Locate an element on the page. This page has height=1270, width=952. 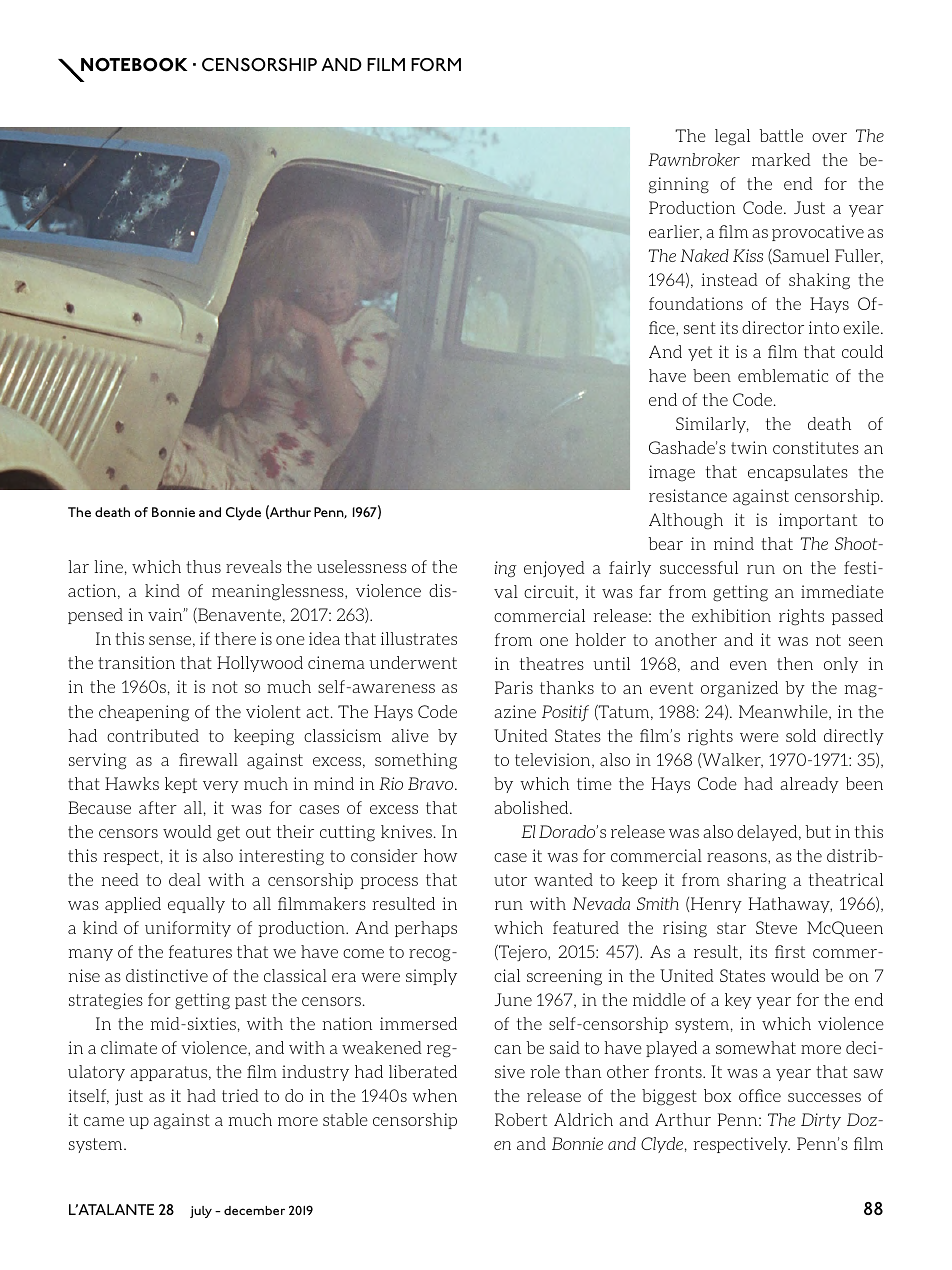
transition is located at coordinates (136, 662).
